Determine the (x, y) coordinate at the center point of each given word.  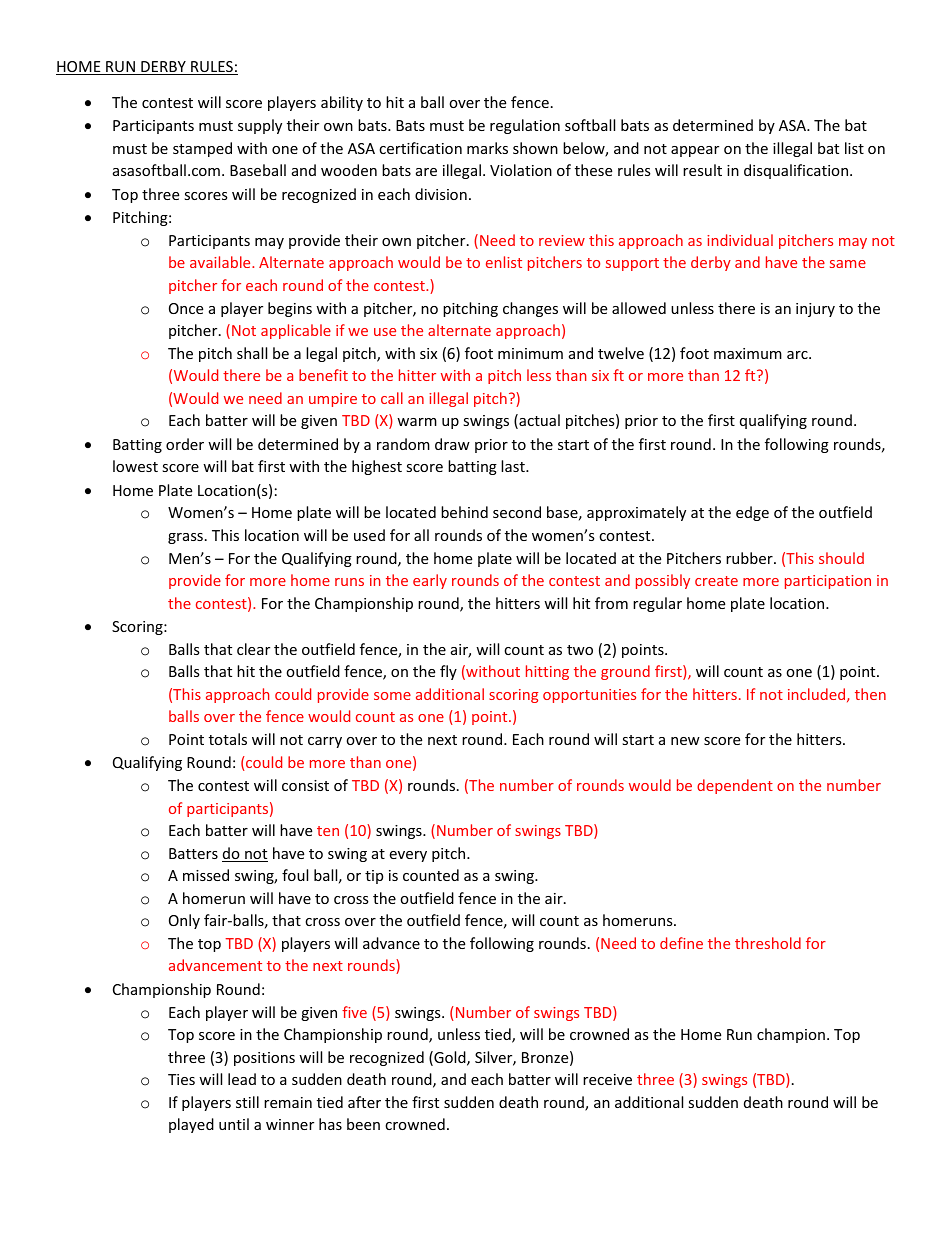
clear (253, 649)
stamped (202, 149)
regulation (525, 126)
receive (607, 1079)
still (247, 1102)
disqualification (797, 171)
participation (828, 582)
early (430, 581)
